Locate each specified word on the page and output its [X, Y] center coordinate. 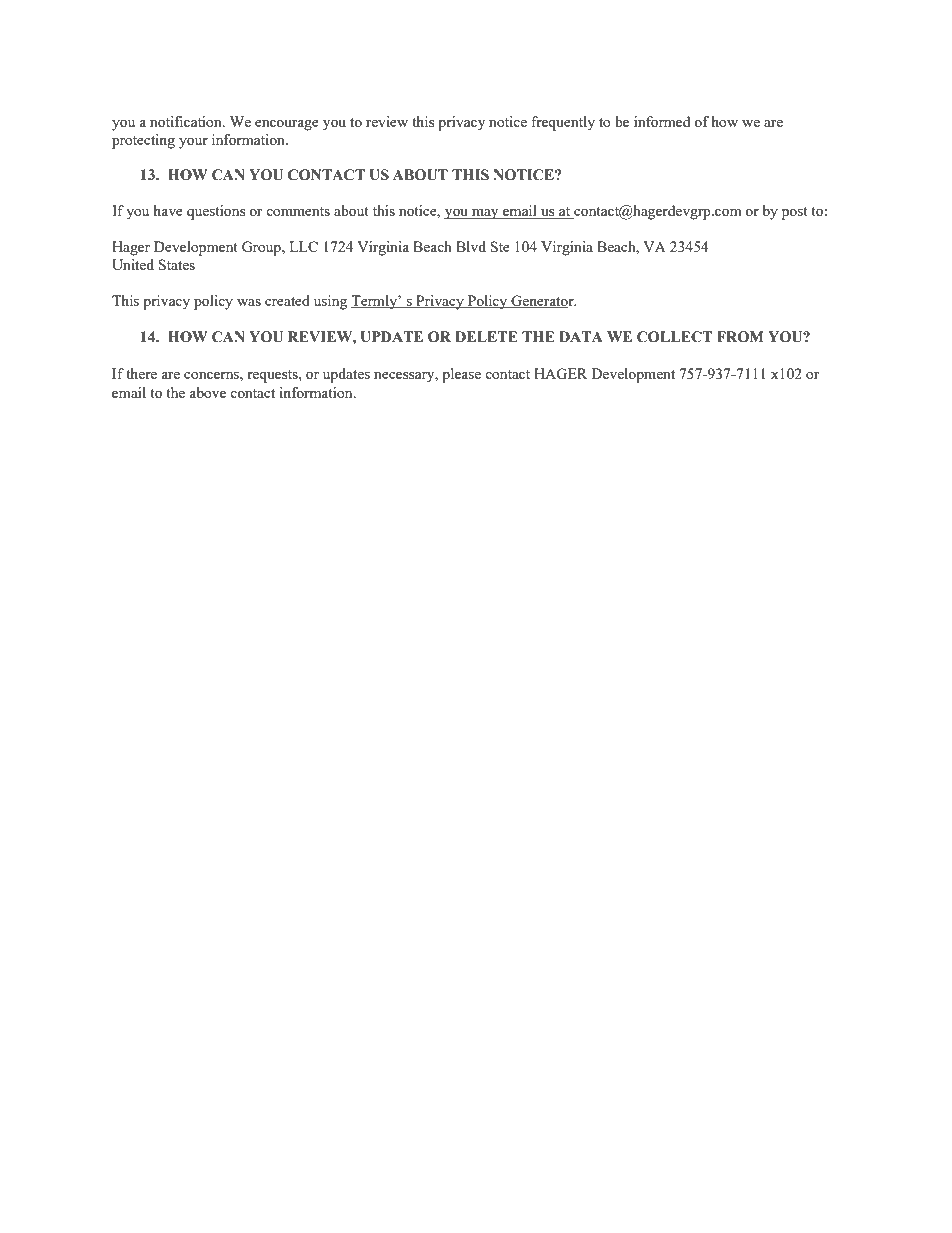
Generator [542, 301]
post [795, 213]
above [207, 392]
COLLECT [675, 337]
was [249, 302]
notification [187, 121]
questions [216, 212]
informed [662, 121]
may [485, 214]
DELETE [486, 336]
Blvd [471, 246]
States [177, 264]
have [168, 210]
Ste [500, 246]
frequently [563, 123]
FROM [740, 337]
